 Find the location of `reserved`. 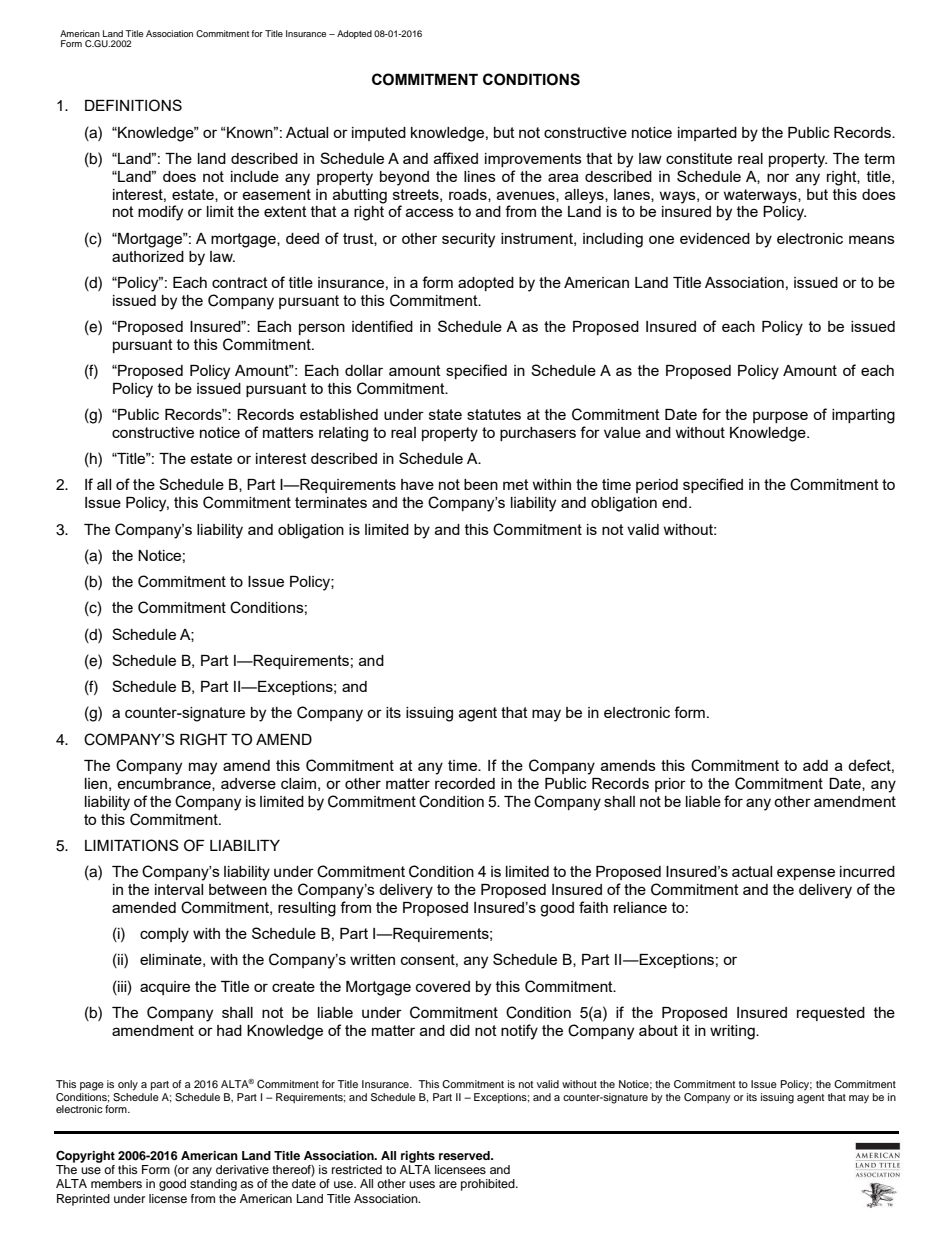

reserved is located at coordinates (465, 1155).
